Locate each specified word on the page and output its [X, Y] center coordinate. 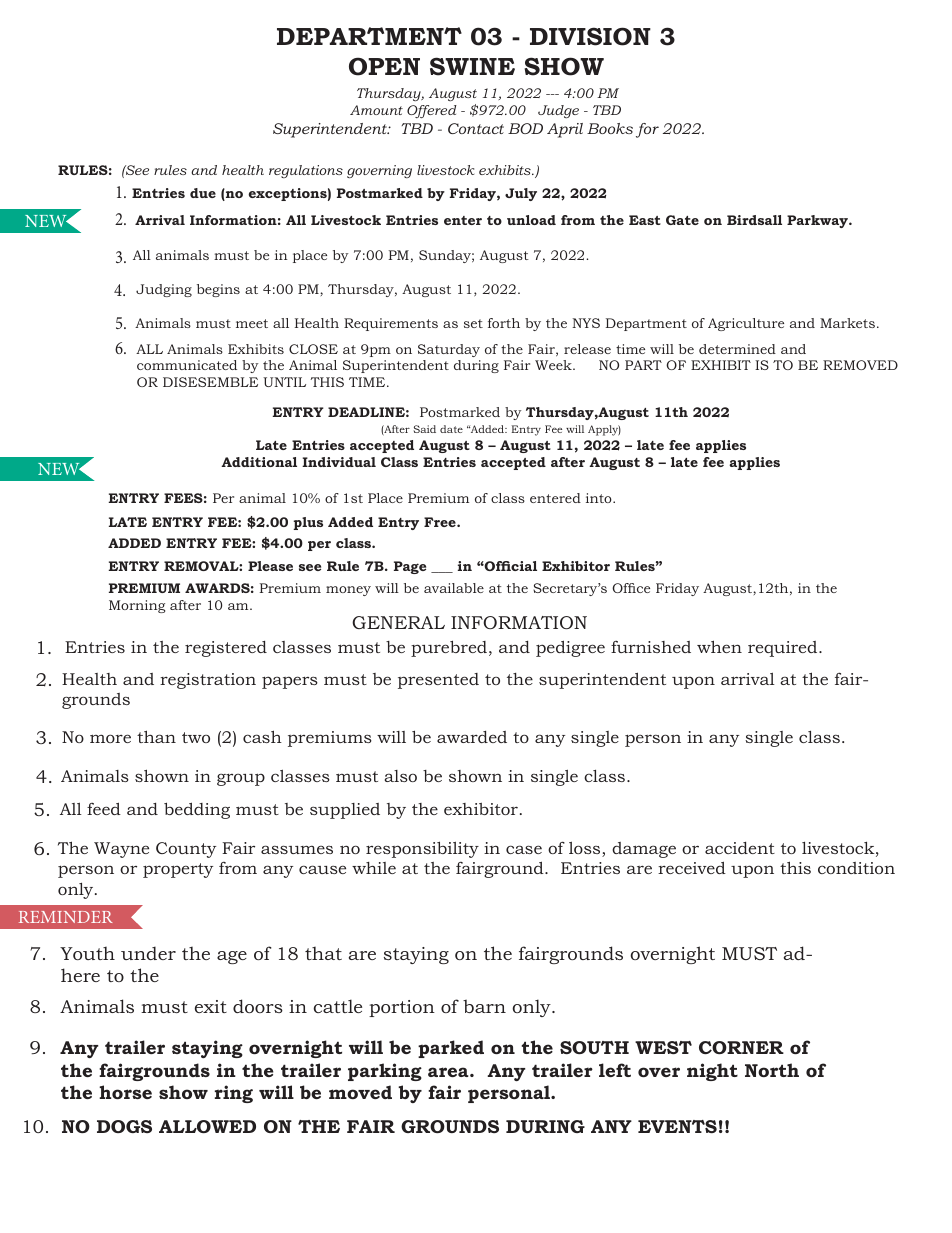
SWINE [472, 66]
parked [451, 1049]
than [156, 736]
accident [740, 848]
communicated [187, 365]
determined [737, 349]
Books [610, 128]
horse [125, 1092]
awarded [472, 737]
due [203, 193]
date [451, 429]
